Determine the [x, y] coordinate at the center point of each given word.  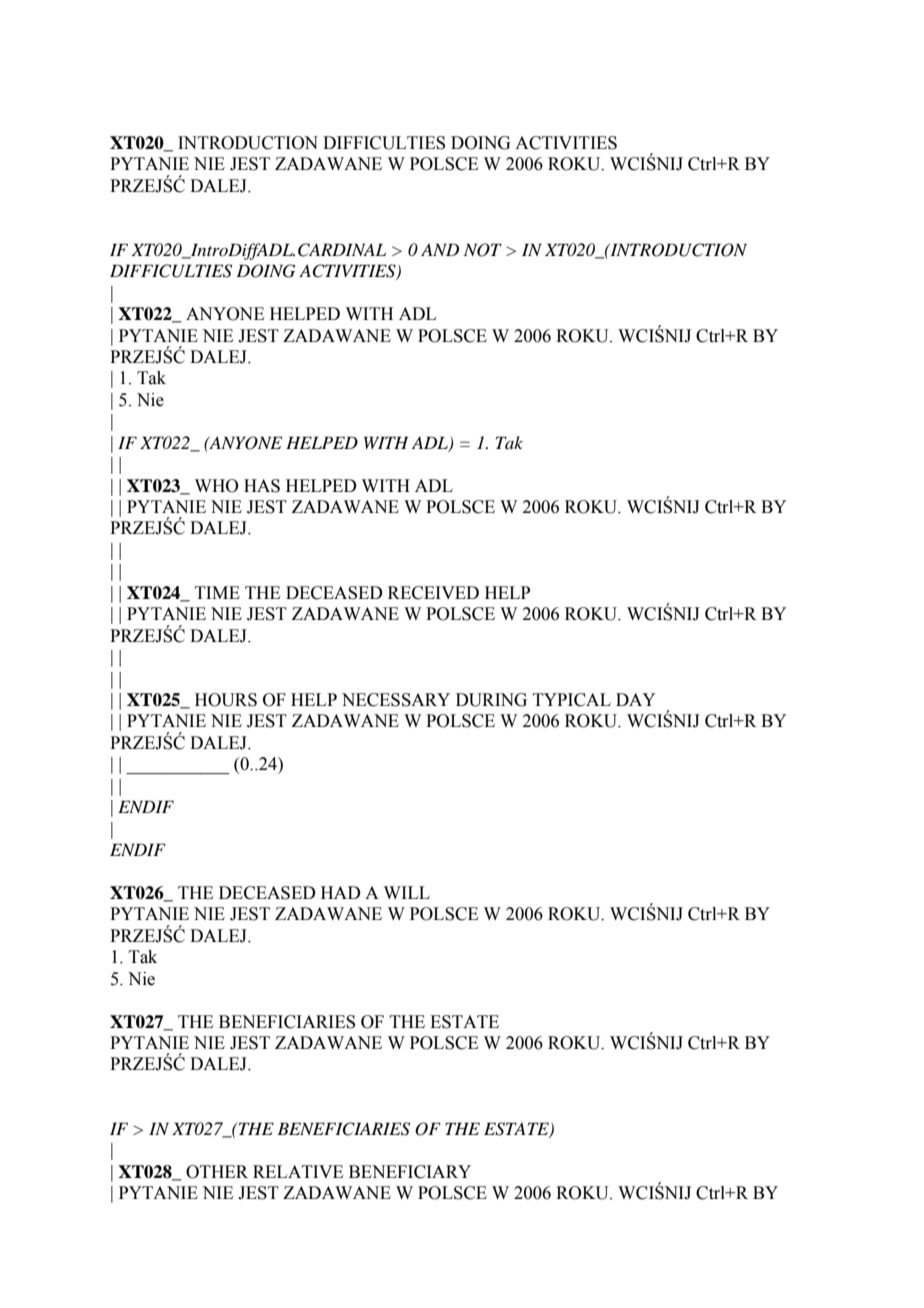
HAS [262, 486]
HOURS [226, 700]
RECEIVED [433, 593]
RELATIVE [298, 1171]
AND [440, 249]
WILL [407, 892]
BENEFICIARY [410, 1172]
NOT [483, 250]
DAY [636, 699]
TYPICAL [572, 700]
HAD [340, 892]
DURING [491, 700]
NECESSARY [396, 700]
